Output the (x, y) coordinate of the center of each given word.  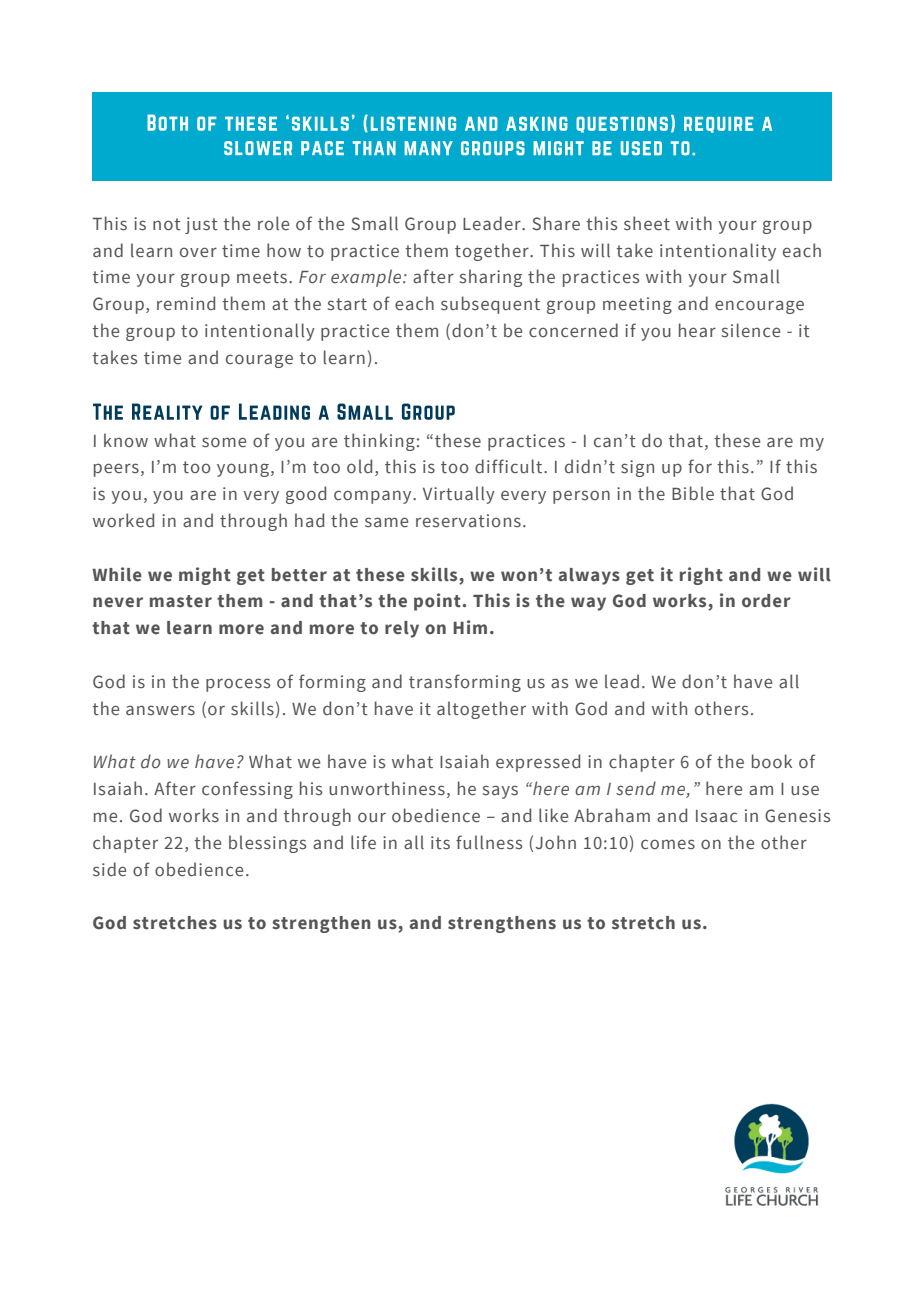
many (428, 148)
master (181, 601)
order (766, 601)
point (437, 602)
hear (697, 330)
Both (167, 122)
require (718, 125)
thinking (379, 442)
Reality (167, 411)
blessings (268, 844)
